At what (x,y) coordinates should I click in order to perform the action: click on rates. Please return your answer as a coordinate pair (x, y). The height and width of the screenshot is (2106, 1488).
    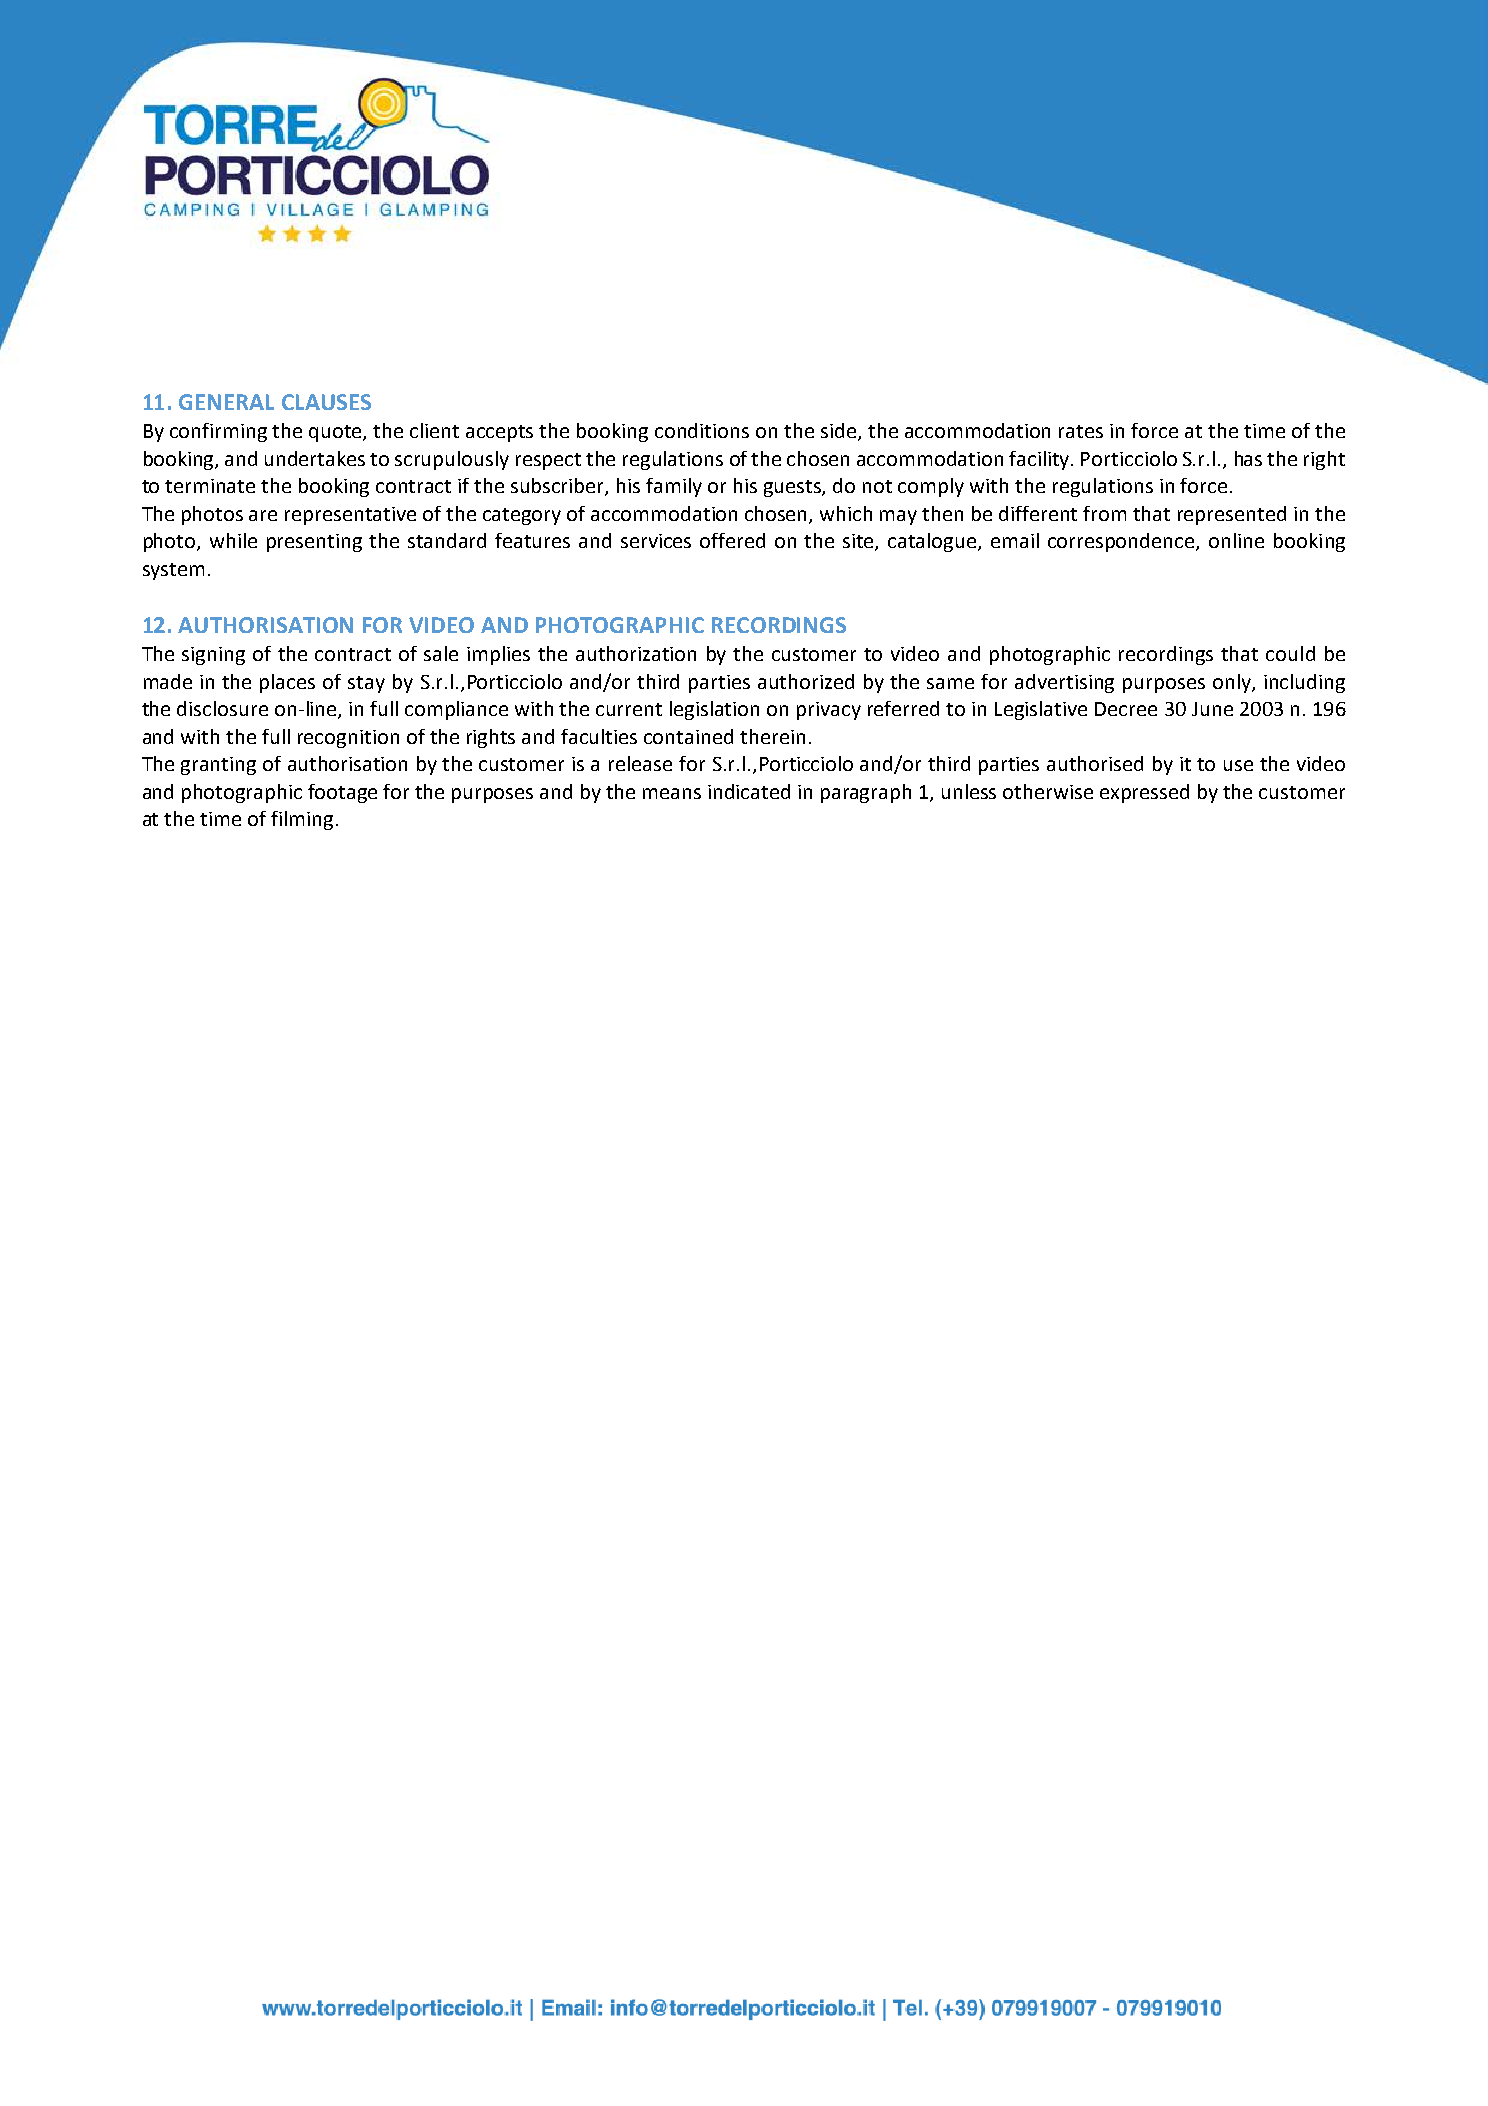
    Looking at the image, I should click on (1081, 431).
